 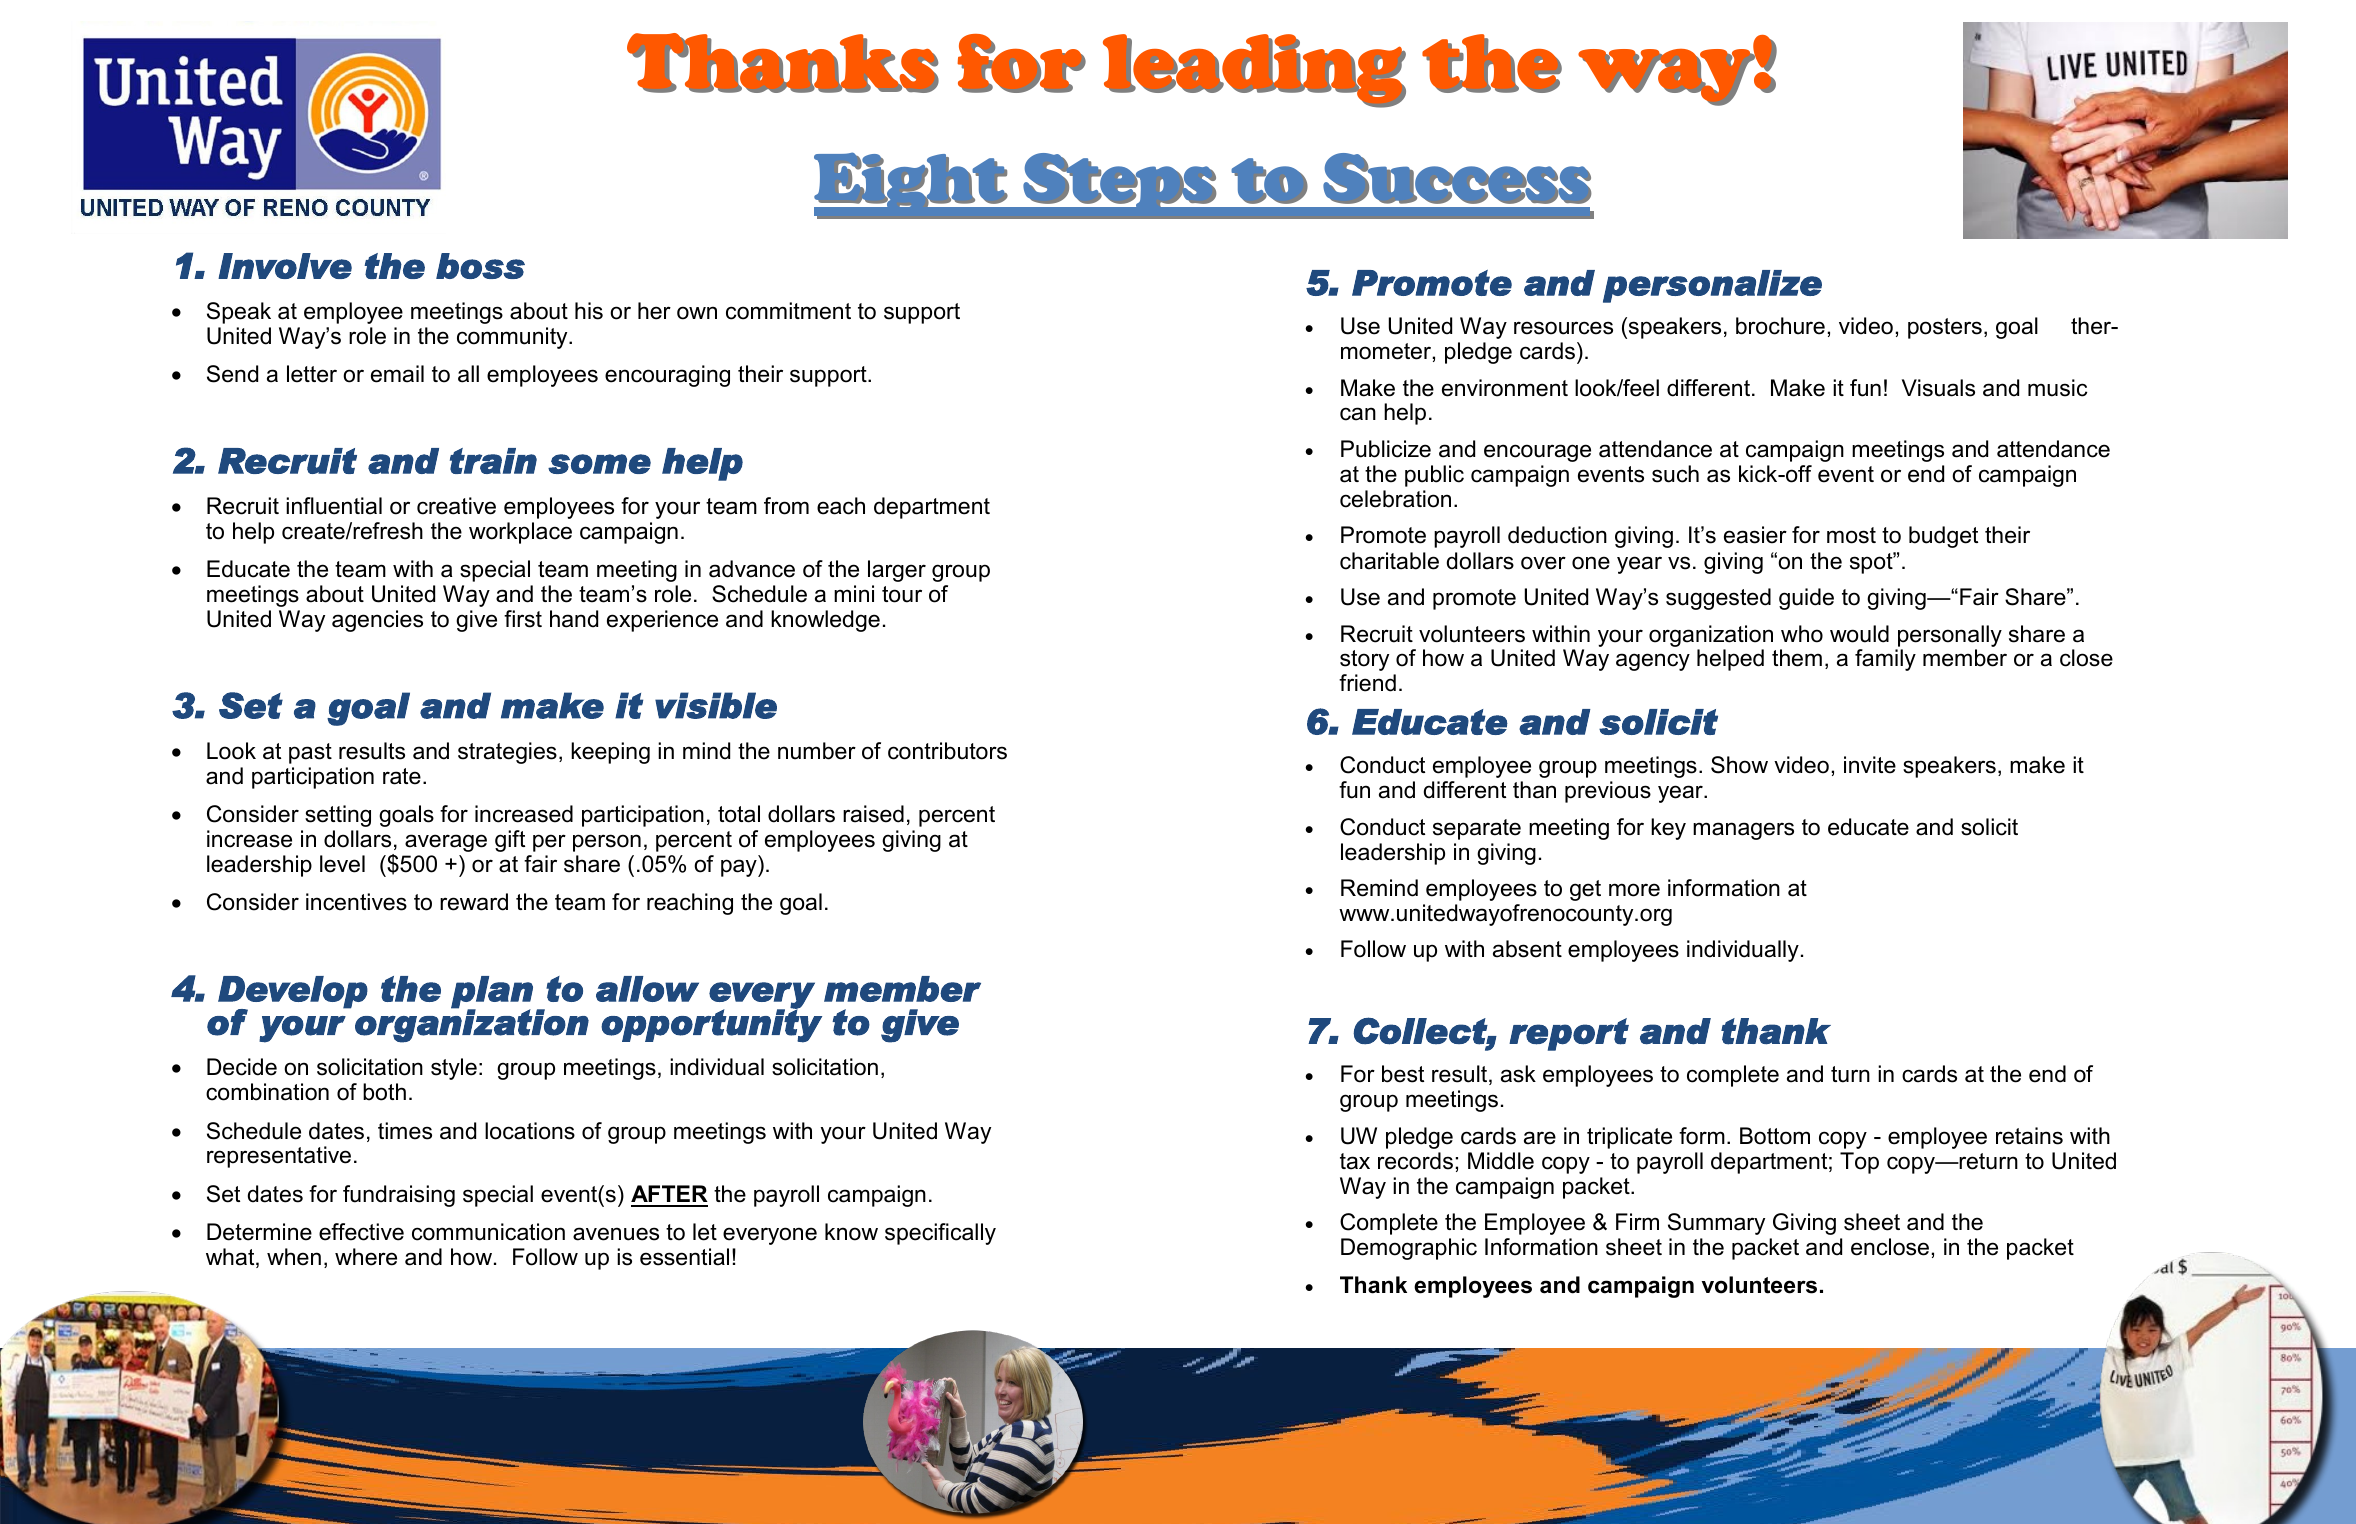 I want to click on specifically, so click(x=940, y=1234).
